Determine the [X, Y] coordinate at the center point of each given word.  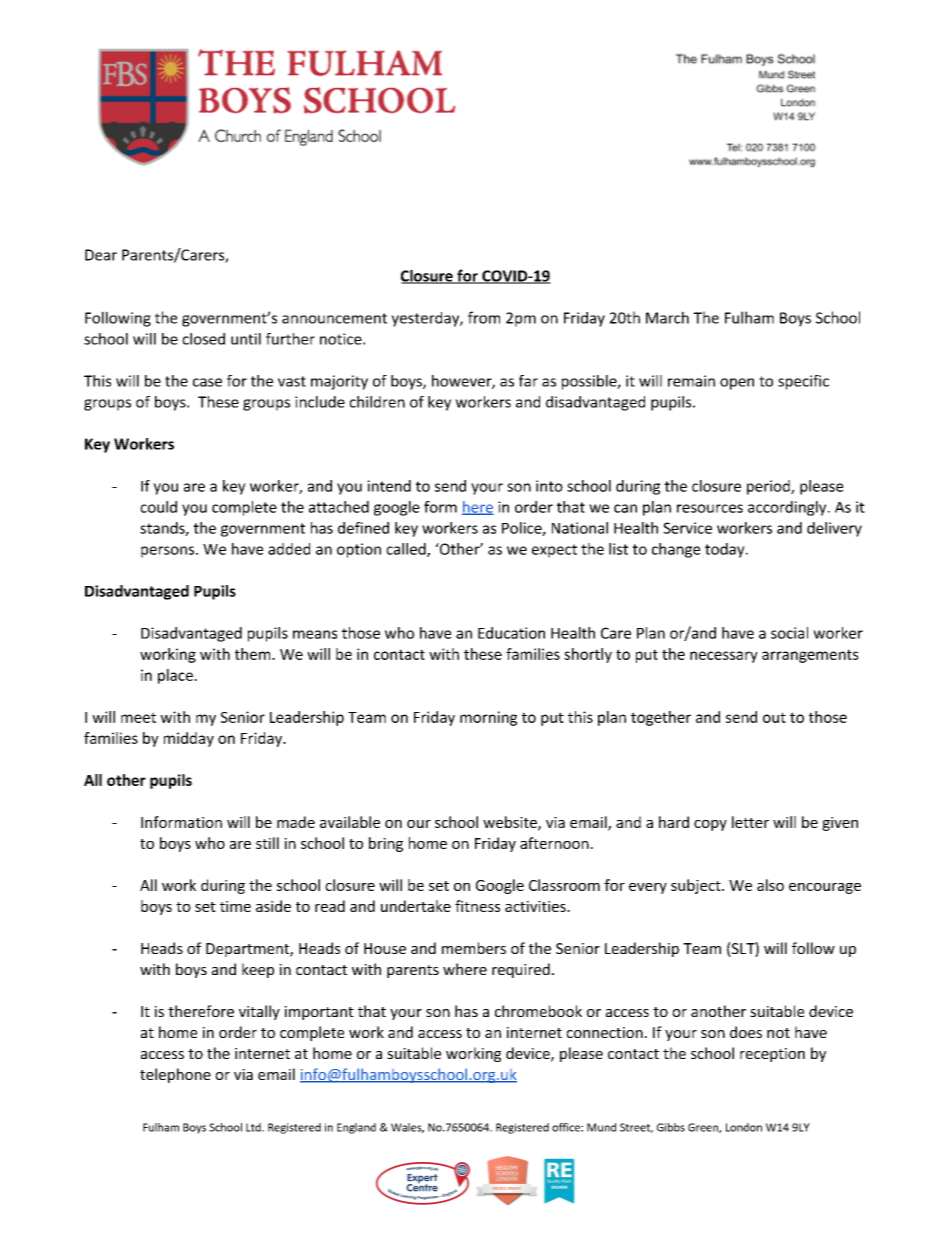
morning [488, 718]
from [484, 317]
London [744, 1127]
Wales [407, 1128]
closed [203, 339]
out [774, 717]
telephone [175, 1075]
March [667, 317]
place [175, 676]
